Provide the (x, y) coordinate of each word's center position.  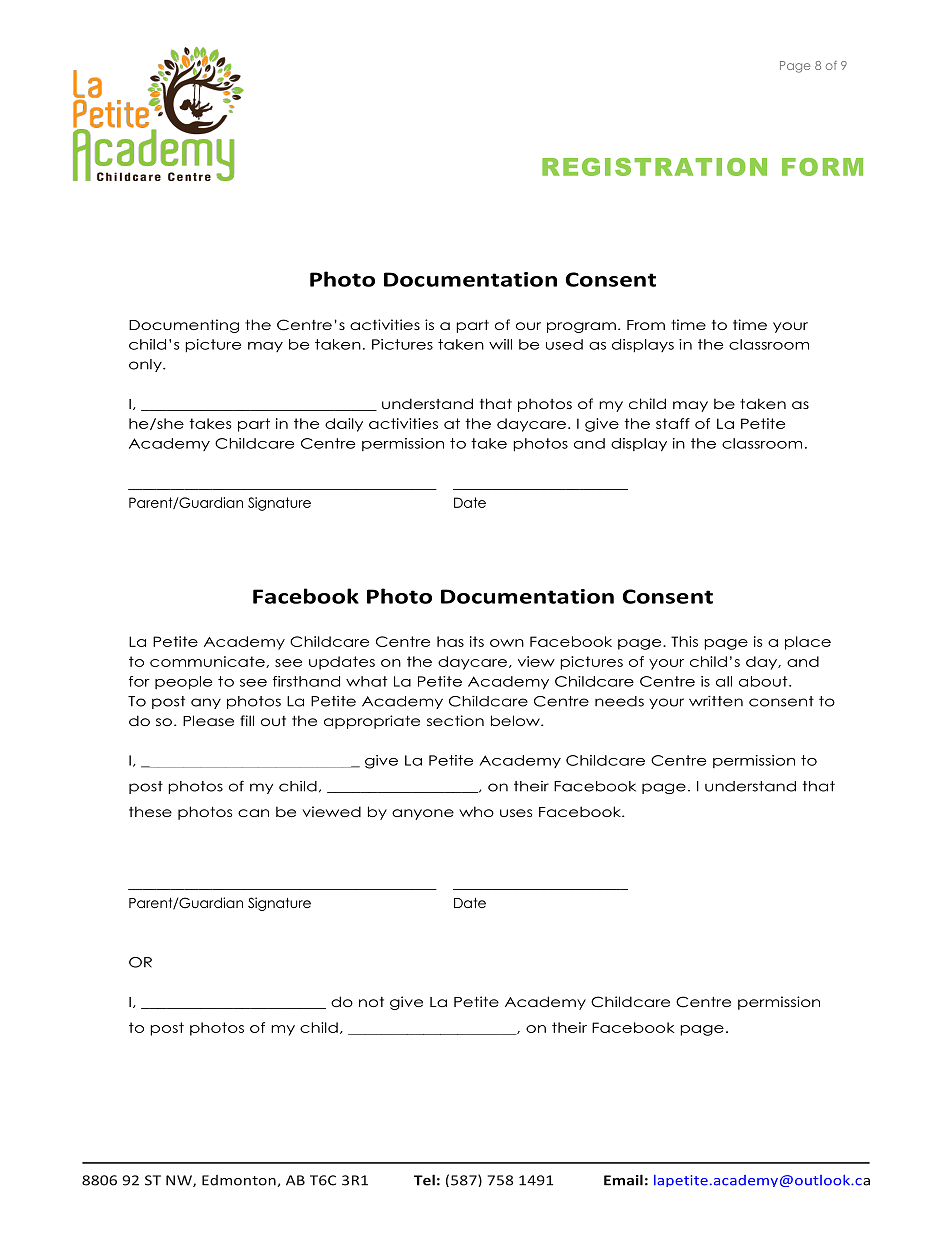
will (500, 344)
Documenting (184, 326)
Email (623, 1180)
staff (673, 423)
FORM (822, 167)
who (476, 811)
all (724, 681)
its (477, 641)
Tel (424, 1180)
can (253, 813)
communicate (208, 662)
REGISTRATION (654, 167)
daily (344, 425)
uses (516, 813)
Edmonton (239, 1180)
